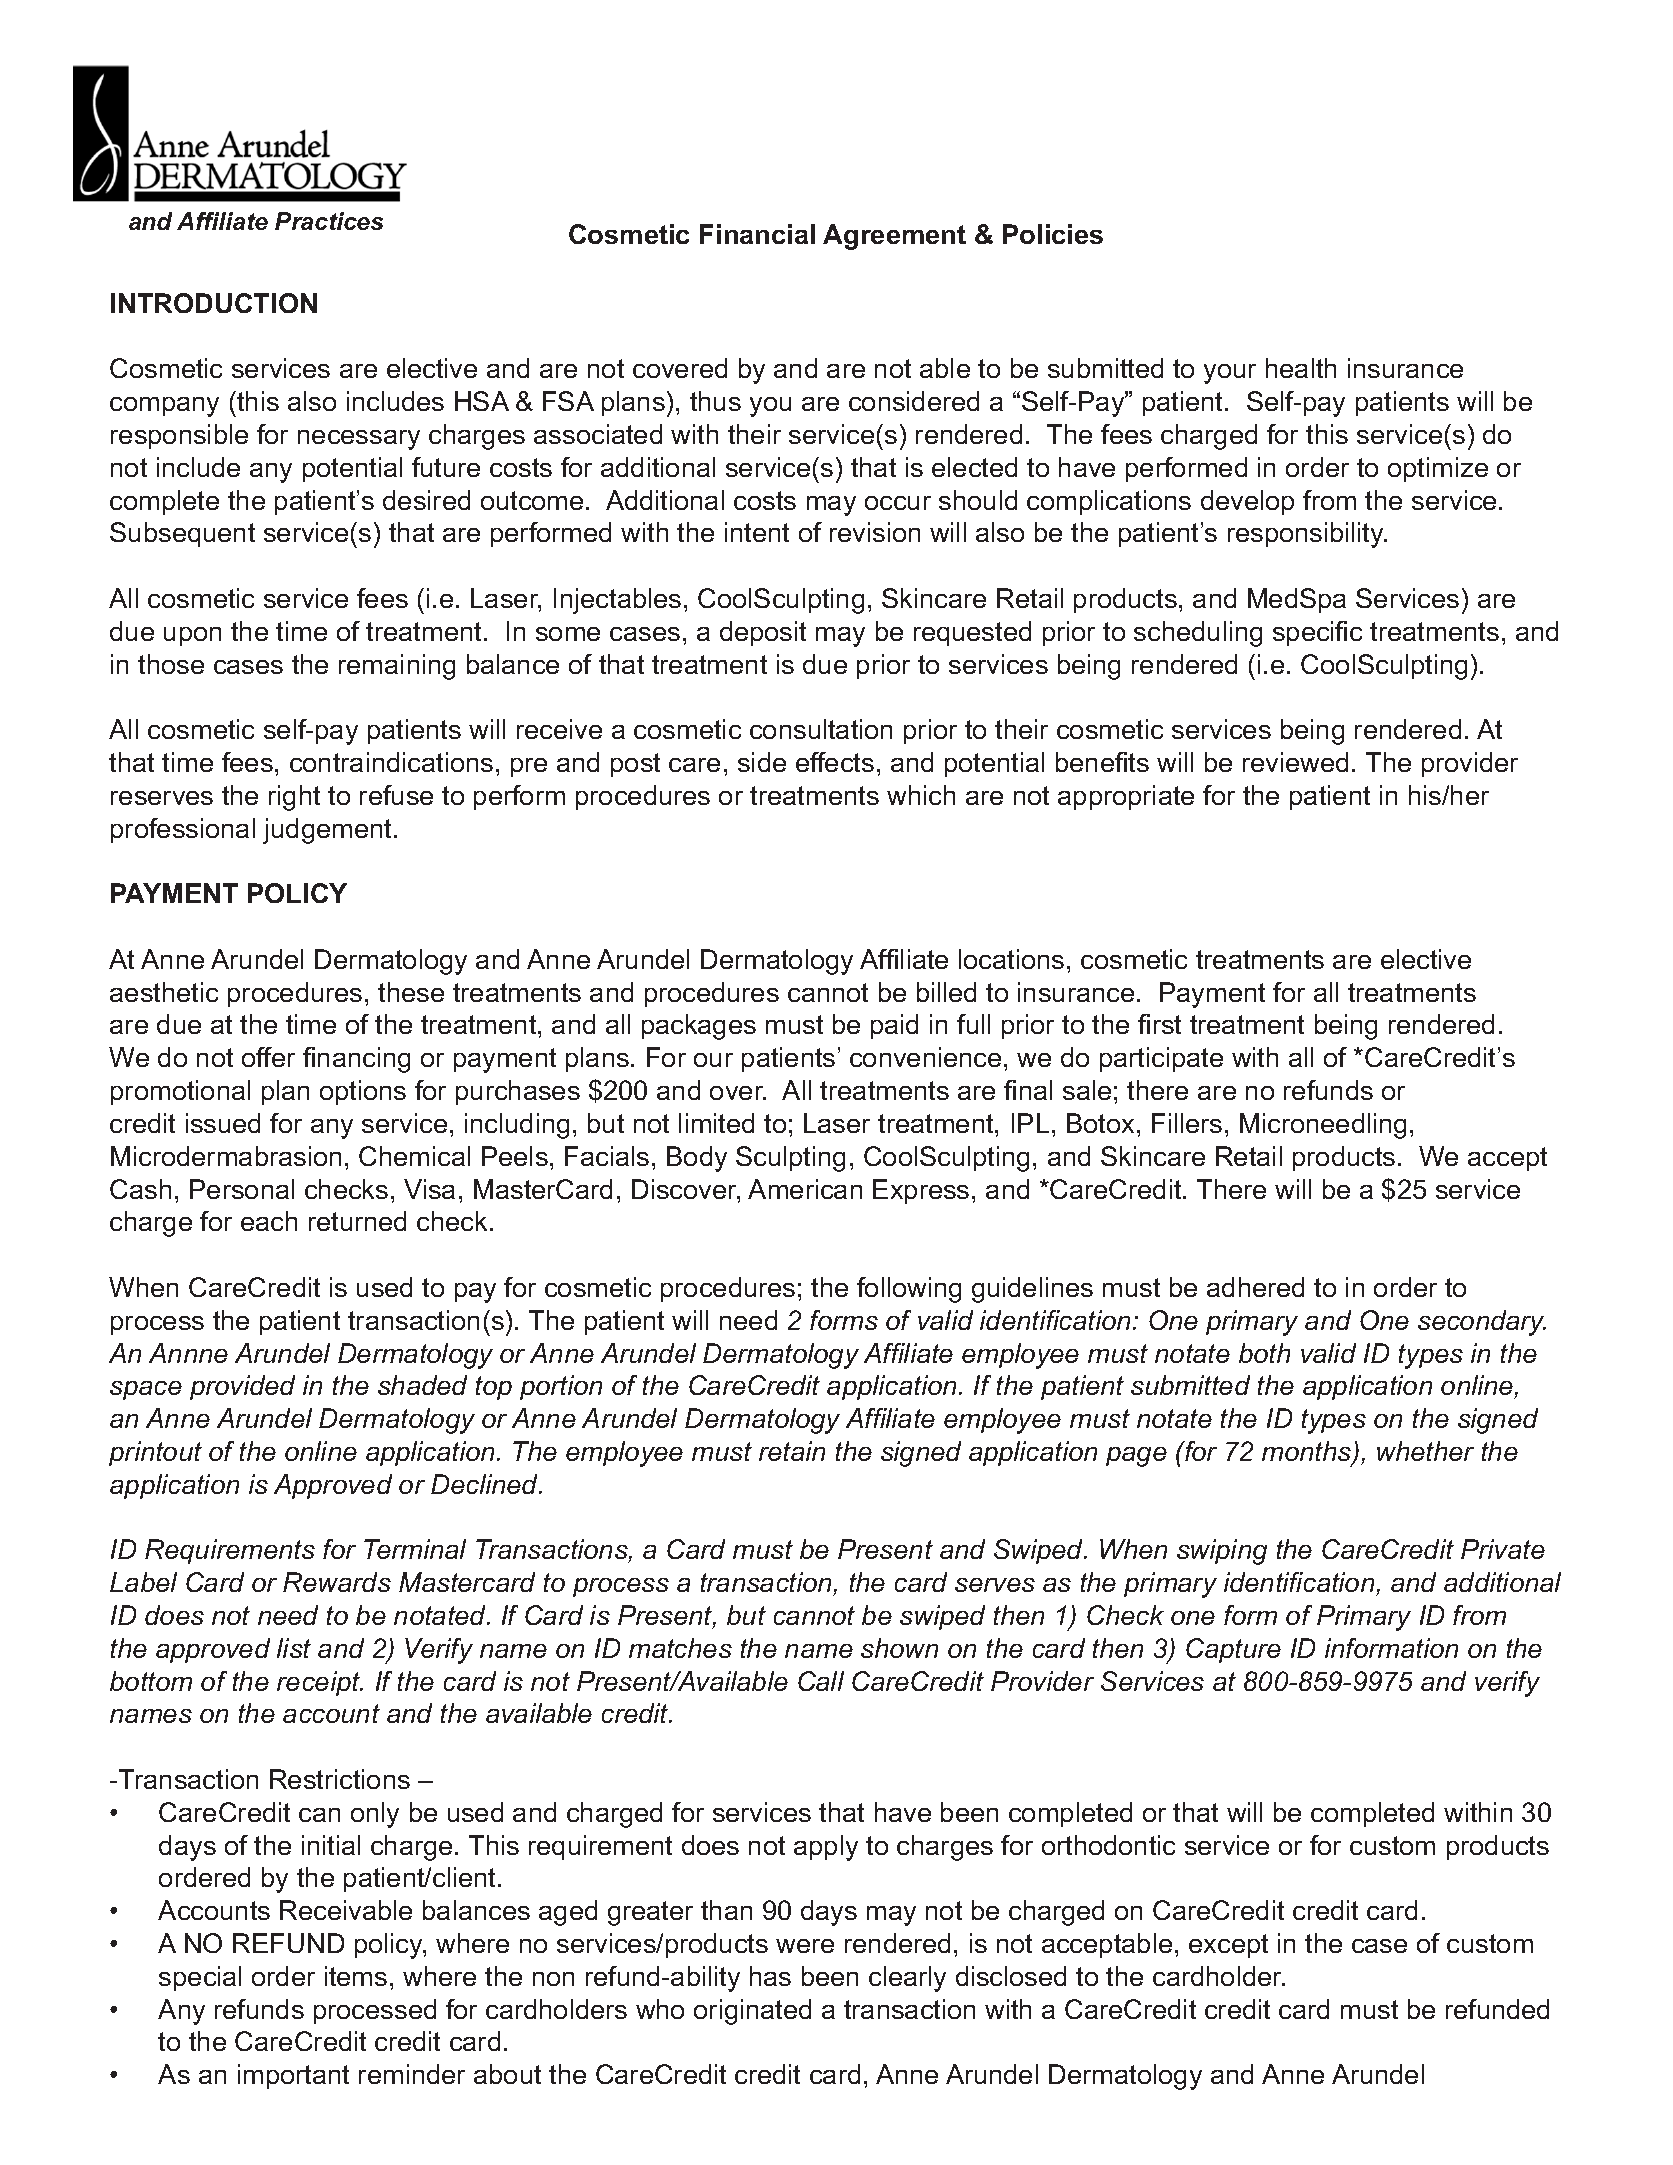 The image size is (1673, 2165). What do you see at coordinates (805, 1189) in the image?
I see `American` at bounding box center [805, 1189].
